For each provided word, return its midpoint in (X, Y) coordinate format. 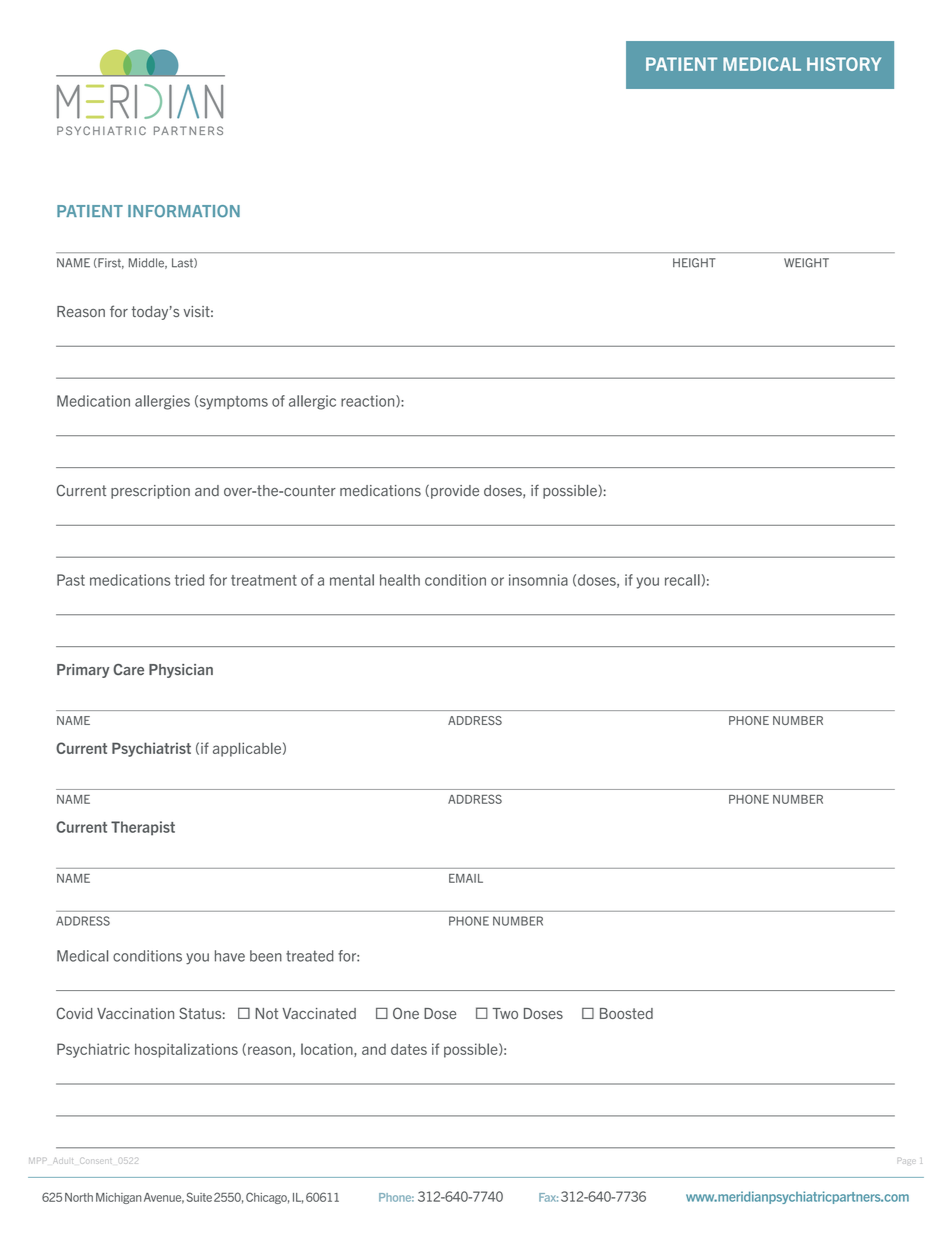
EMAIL (466, 878)
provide (455, 492)
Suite (199, 1197)
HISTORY (844, 64)
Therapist (143, 828)
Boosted (626, 1013)
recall (682, 580)
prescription (150, 492)
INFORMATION (184, 211)
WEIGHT (806, 263)
